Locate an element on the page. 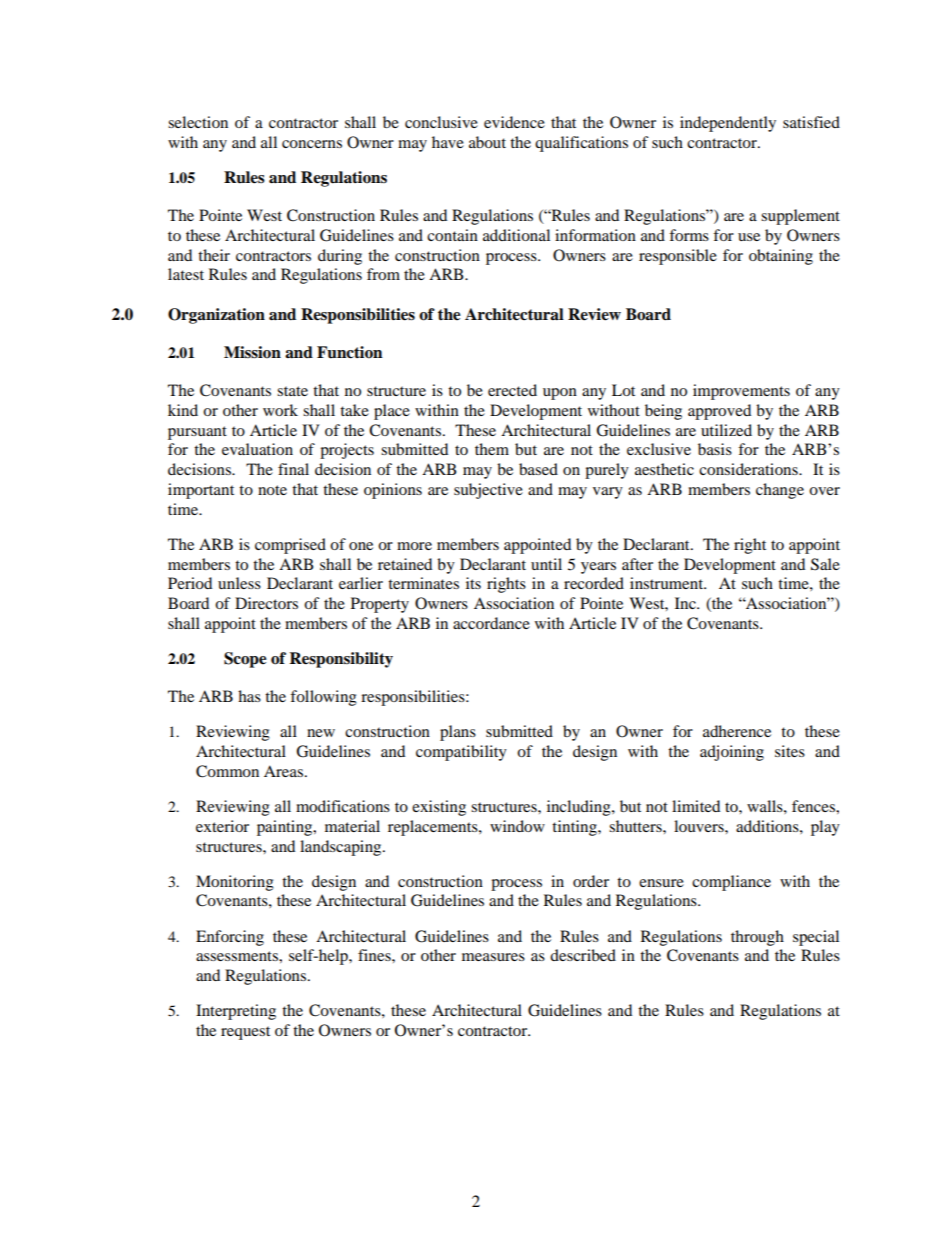 Image resolution: width=952 pixels, height=1233 pixels. through is located at coordinates (757, 938).
